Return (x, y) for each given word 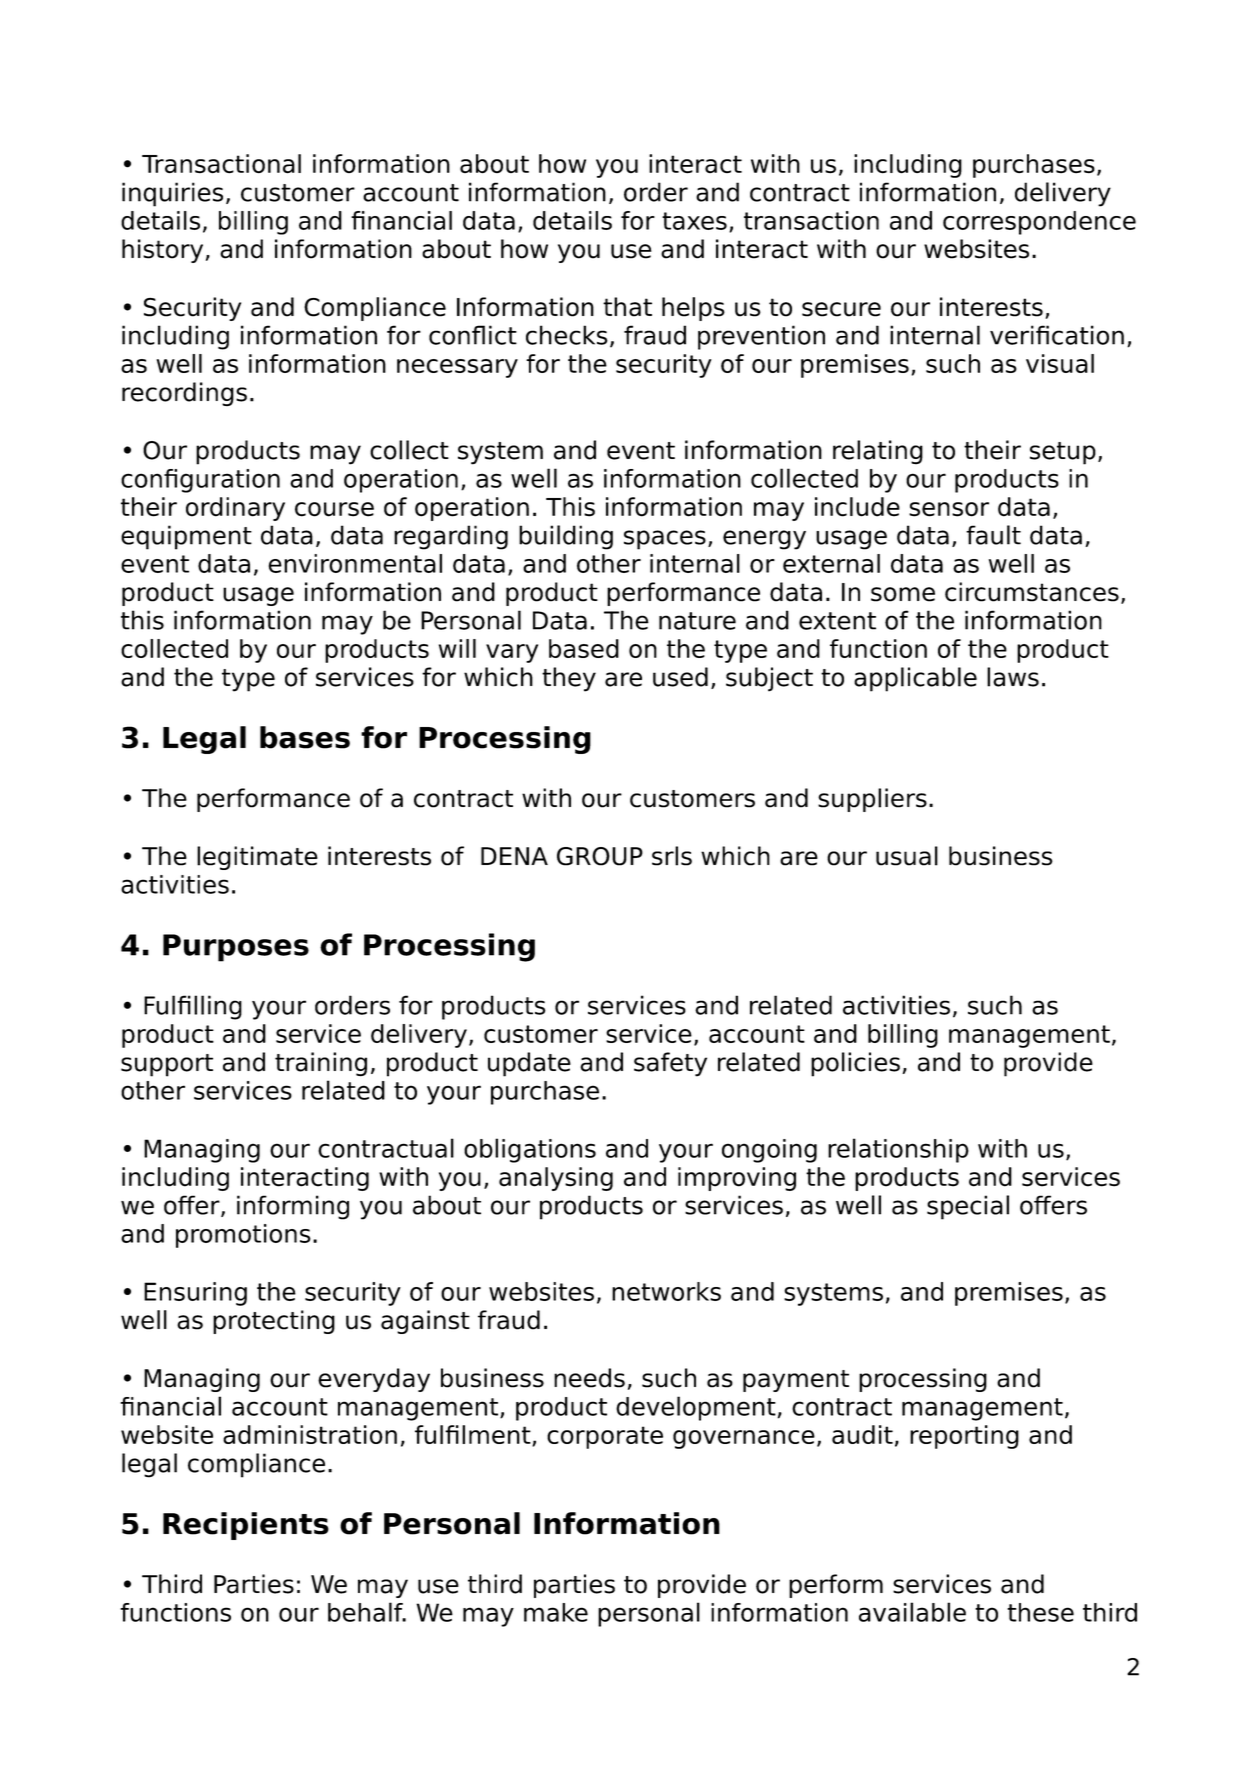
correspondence (1039, 223)
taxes (694, 221)
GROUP (600, 856)
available (912, 1612)
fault (993, 535)
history (162, 251)
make (556, 1612)
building (566, 537)
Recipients (246, 1526)
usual (907, 856)
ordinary (235, 509)
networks (666, 1291)
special (968, 1207)
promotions (243, 1236)
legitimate (257, 858)
